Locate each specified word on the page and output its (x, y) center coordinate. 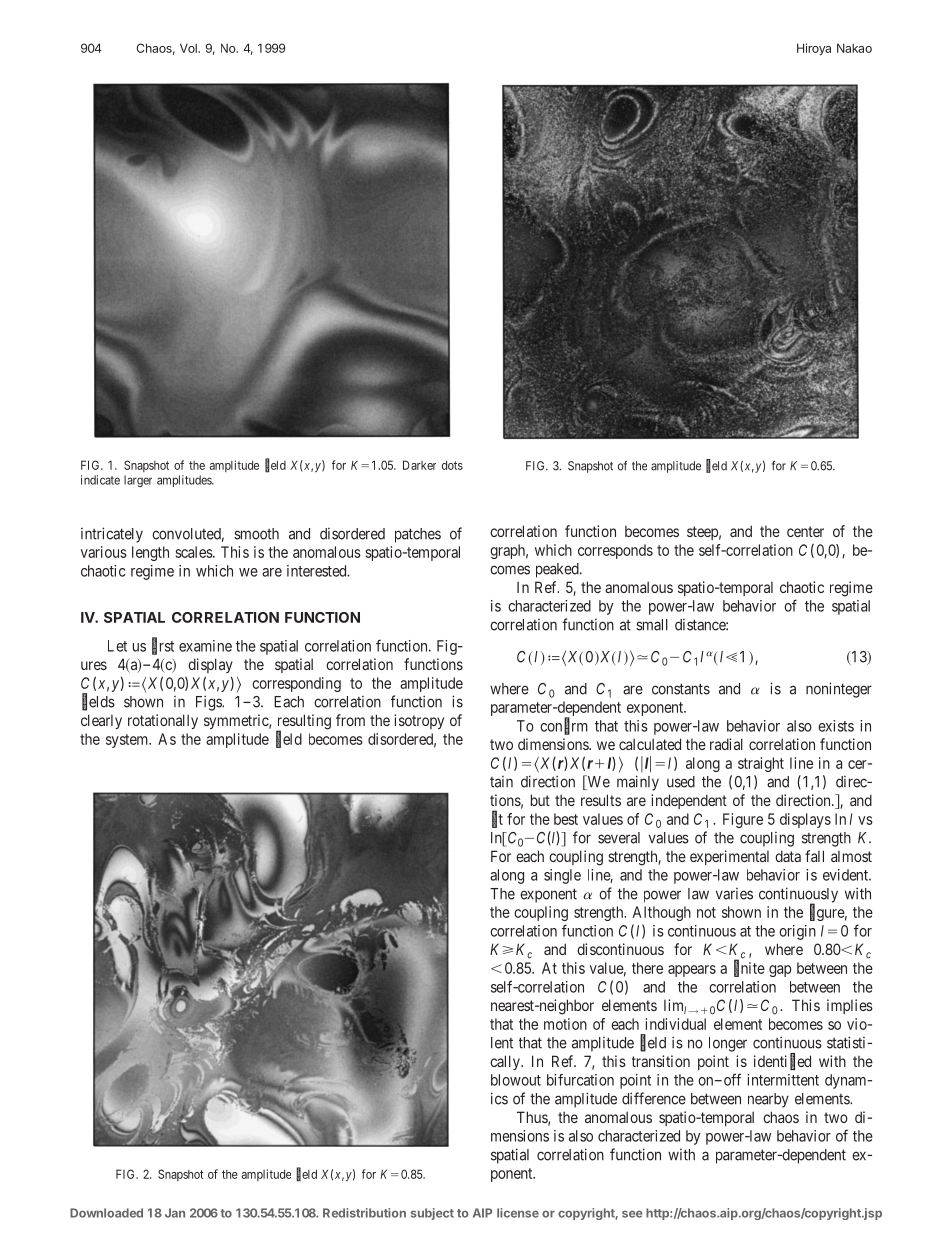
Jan (175, 1213)
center (805, 531)
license (518, 1213)
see (632, 1214)
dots (452, 465)
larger (138, 481)
